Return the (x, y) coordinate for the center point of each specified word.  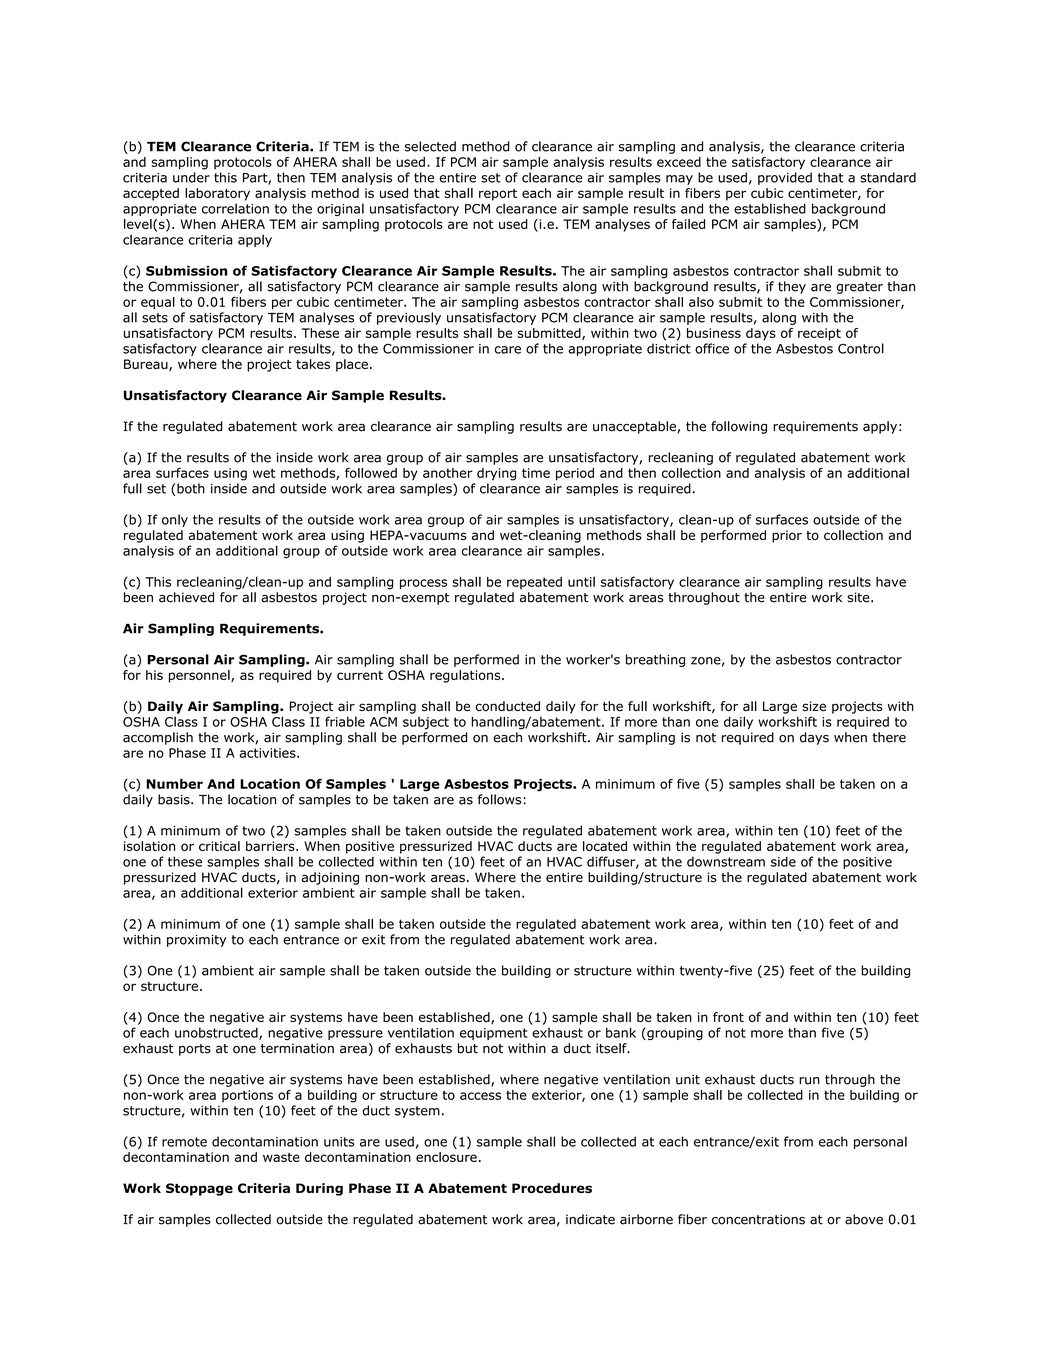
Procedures (552, 1188)
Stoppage (199, 1189)
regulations (466, 676)
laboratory (217, 194)
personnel (200, 676)
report (498, 195)
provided (785, 178)
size (814, 706)
